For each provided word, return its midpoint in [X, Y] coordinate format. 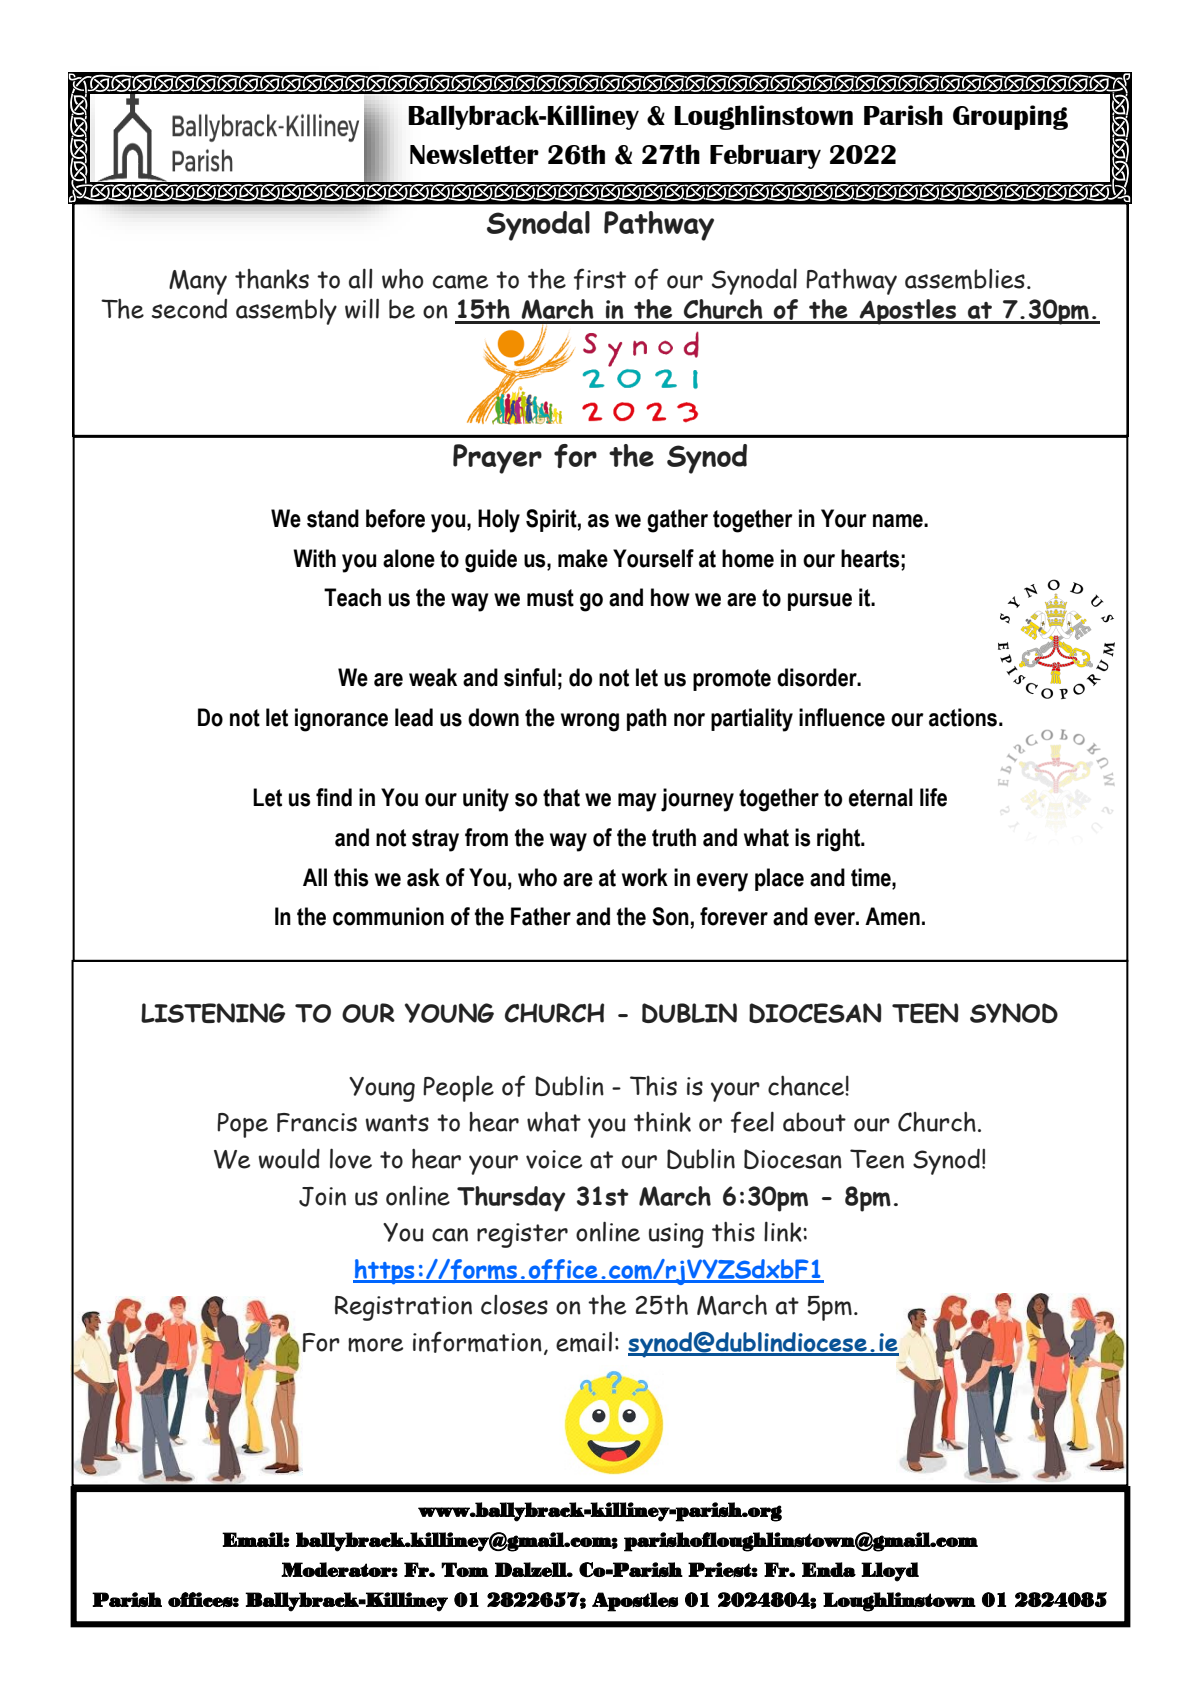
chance [807, 1085]
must [550, 598]
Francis [317, 1122]
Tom [465, 1569]
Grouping [1010, 117]
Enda [829, 1569]
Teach [352, 597]
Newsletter [474, 154]
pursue [820, 602]
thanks [272, 279]
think [662, 1122]
